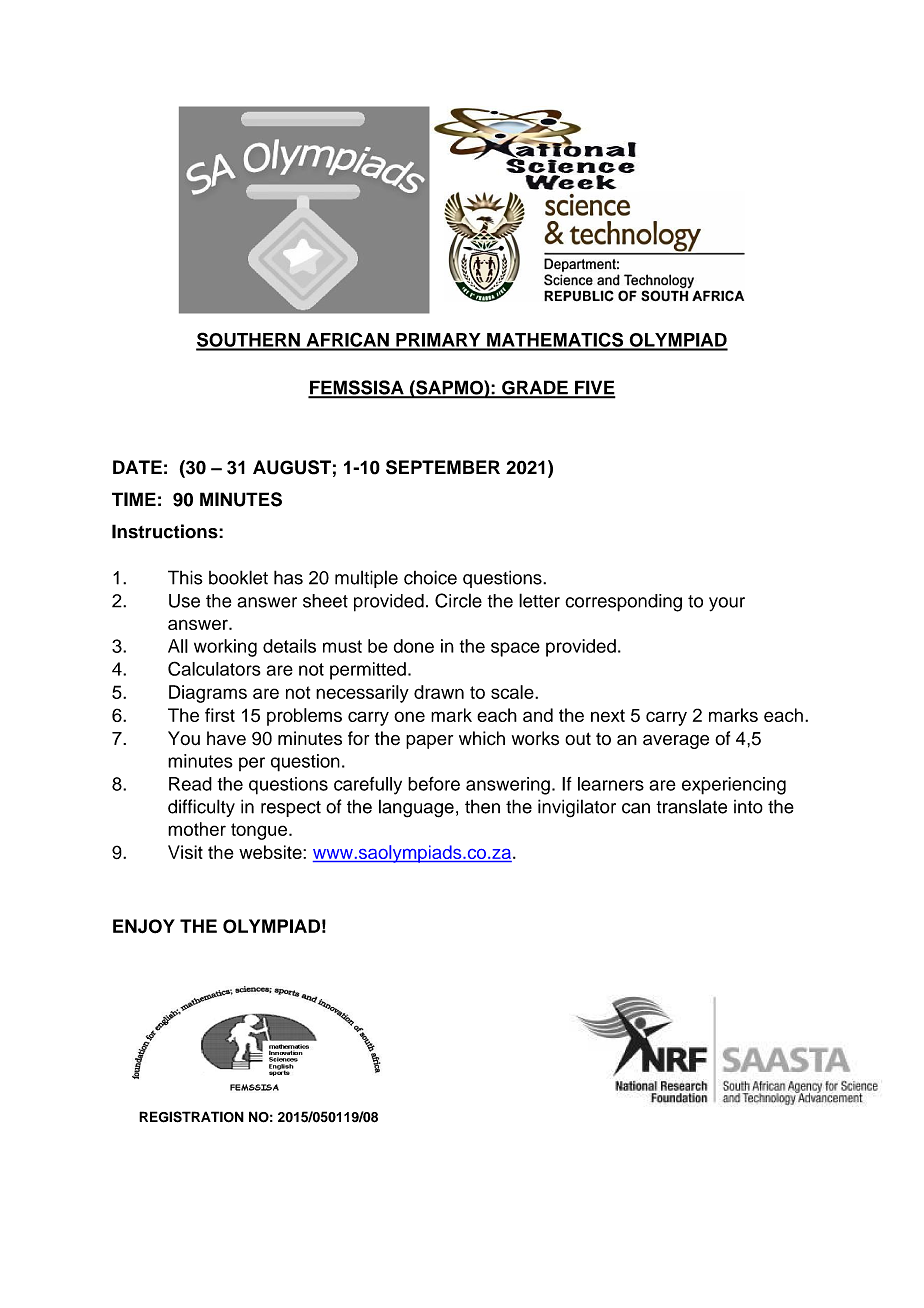 This screenshot has width=924, height=1308. What do you see at coordinates (137, 467) in the screenshot?
I see `DATE` at bounding box center [137, 467].
